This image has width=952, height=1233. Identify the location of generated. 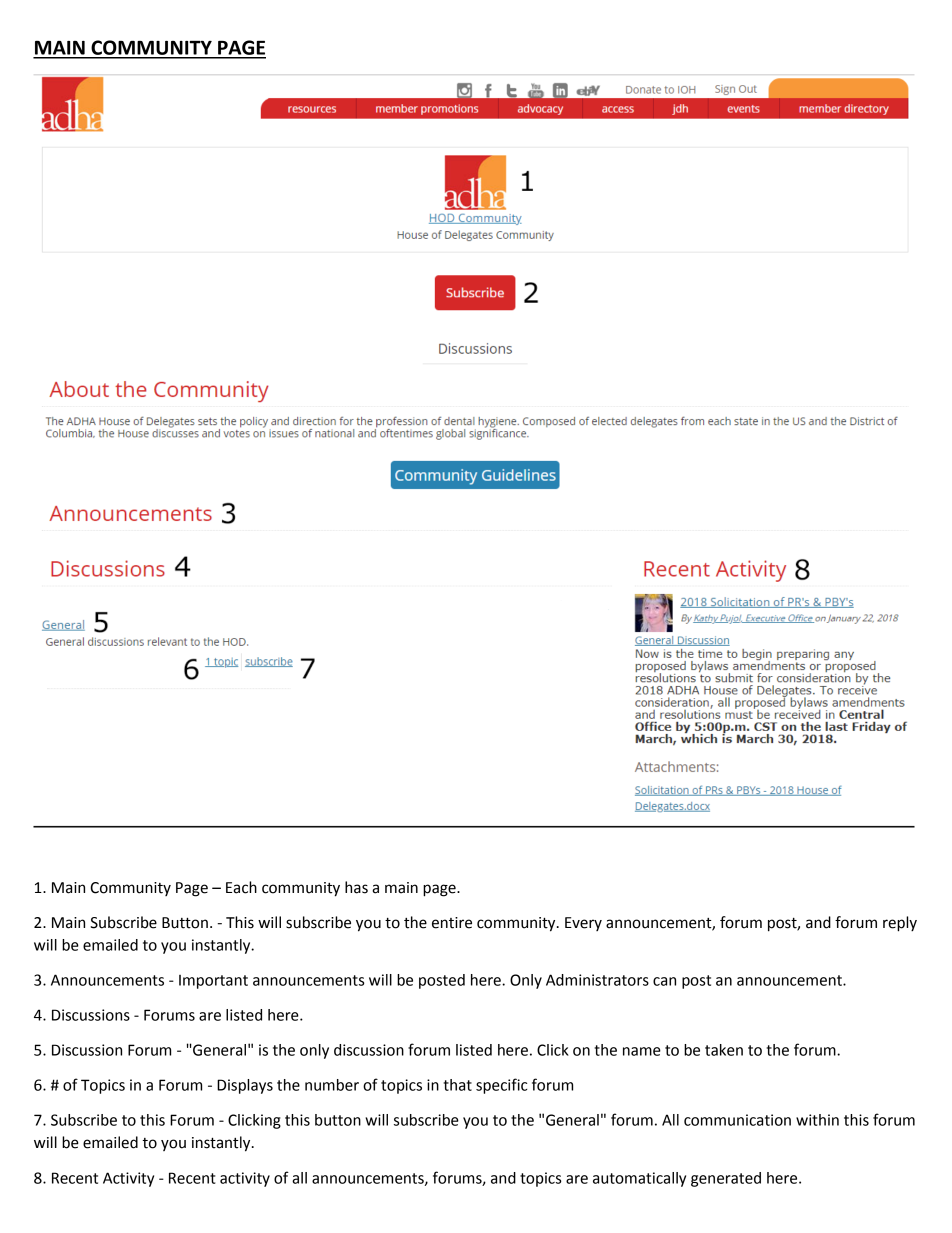
(726, 1179).
